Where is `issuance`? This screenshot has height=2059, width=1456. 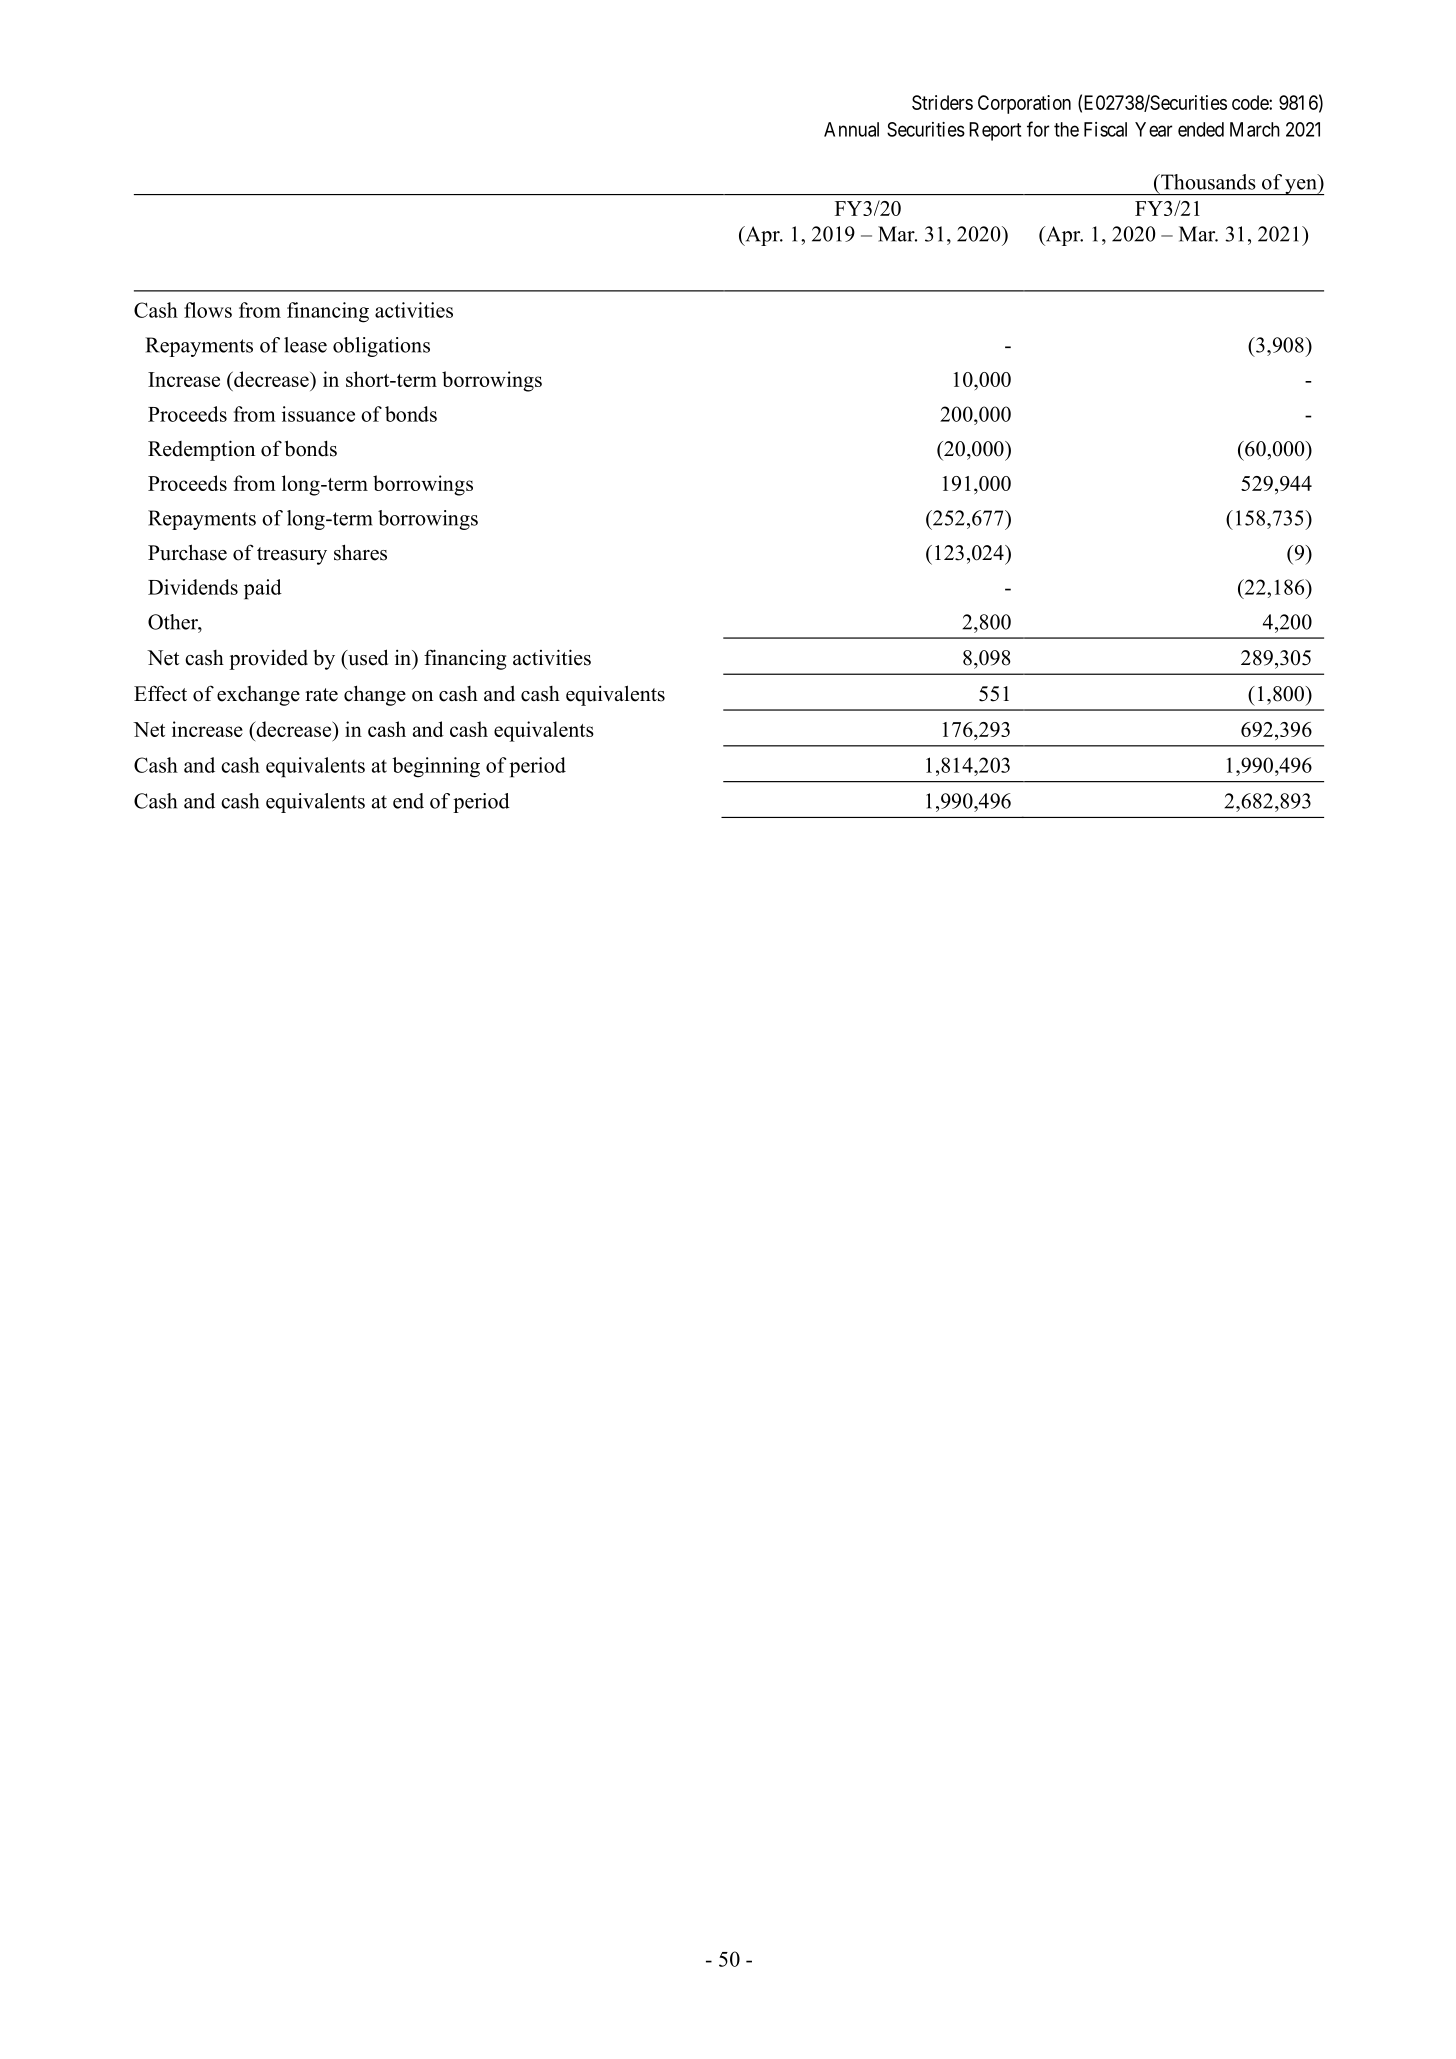
issuance is located at coordinates (318, 414).
